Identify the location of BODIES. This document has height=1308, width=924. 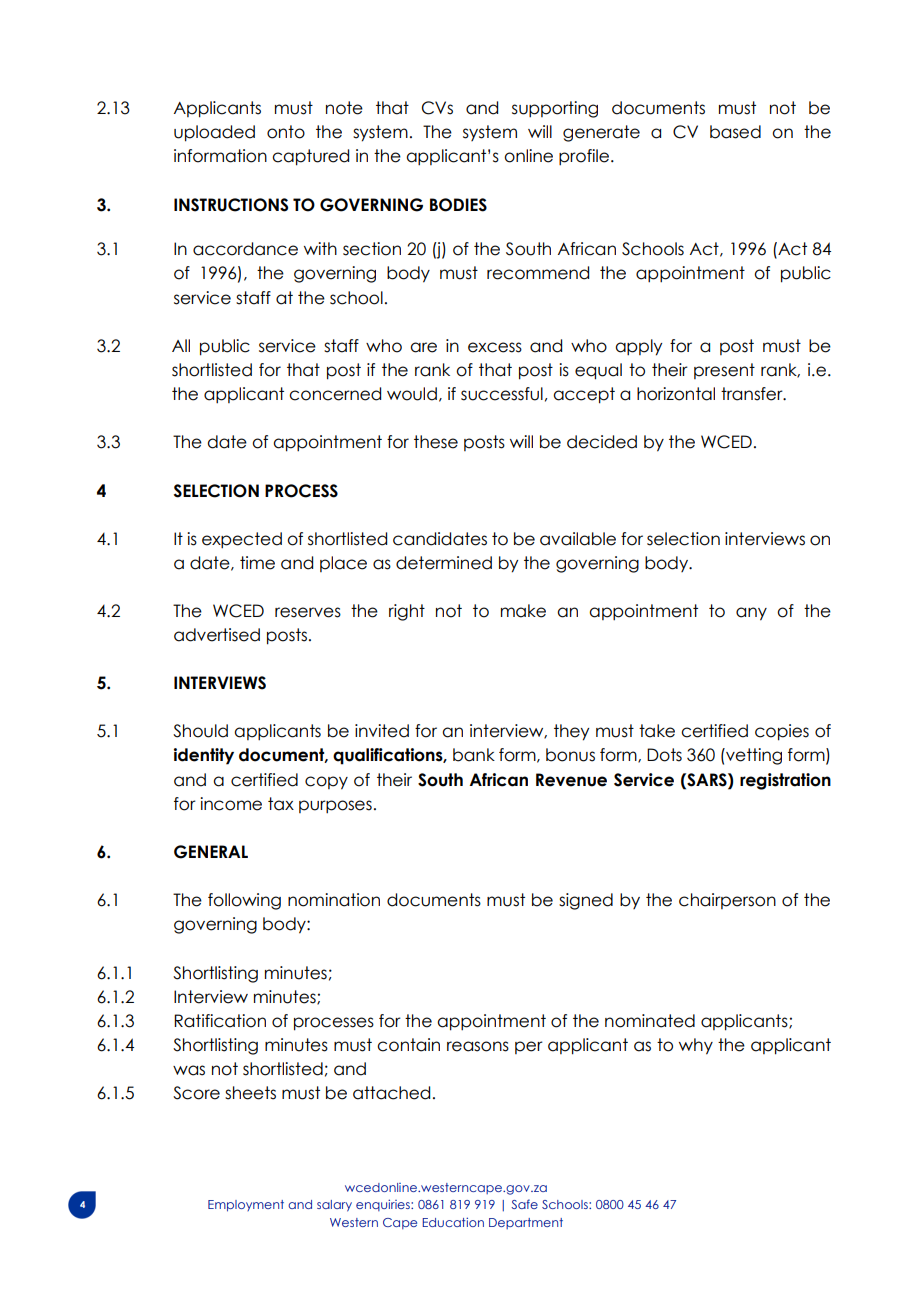
(458, 205).
